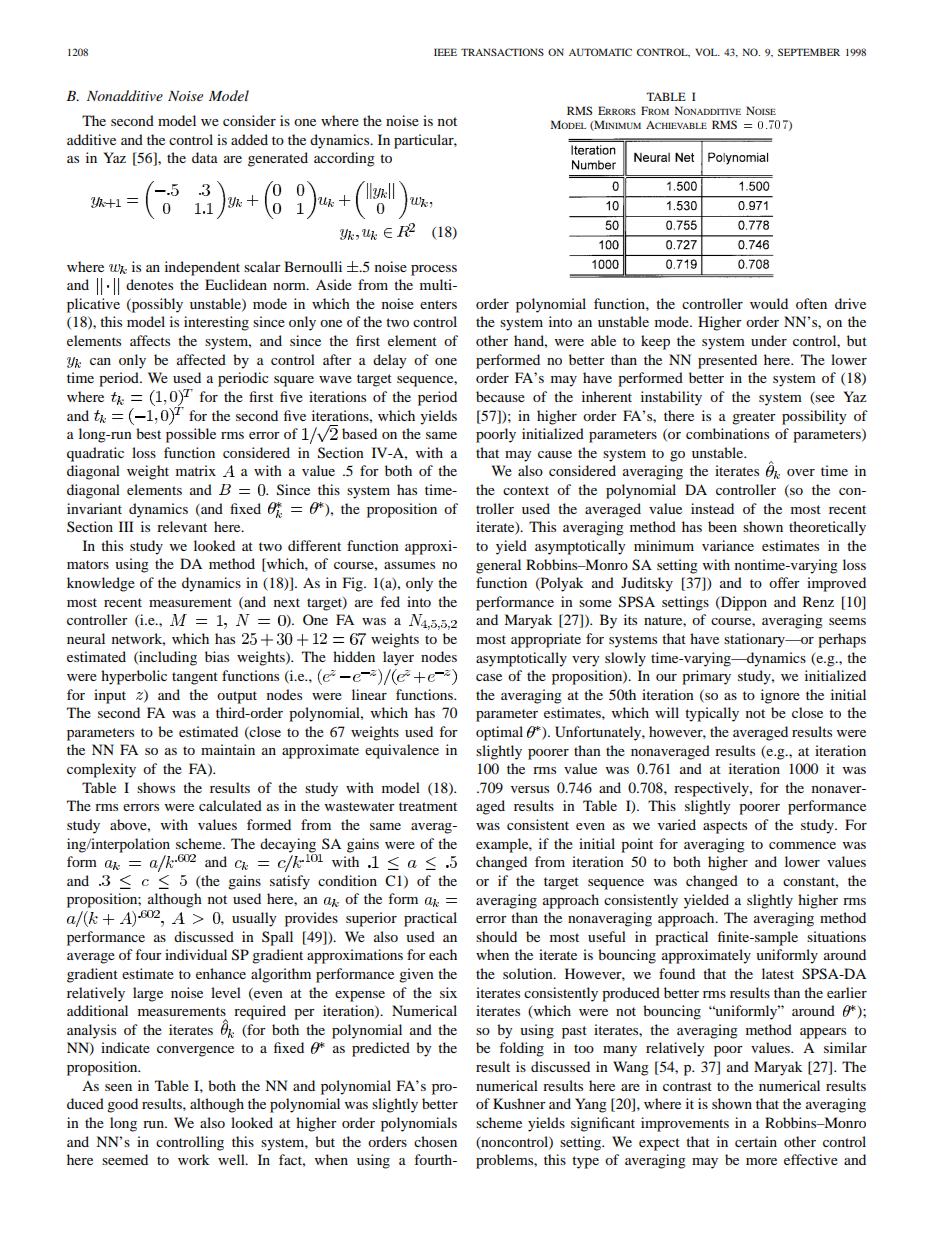 This page has width=952, height=1233. What do you see at coordinates (217, 656) in the page?
I see `bias` at bounding box center [217, 656].
